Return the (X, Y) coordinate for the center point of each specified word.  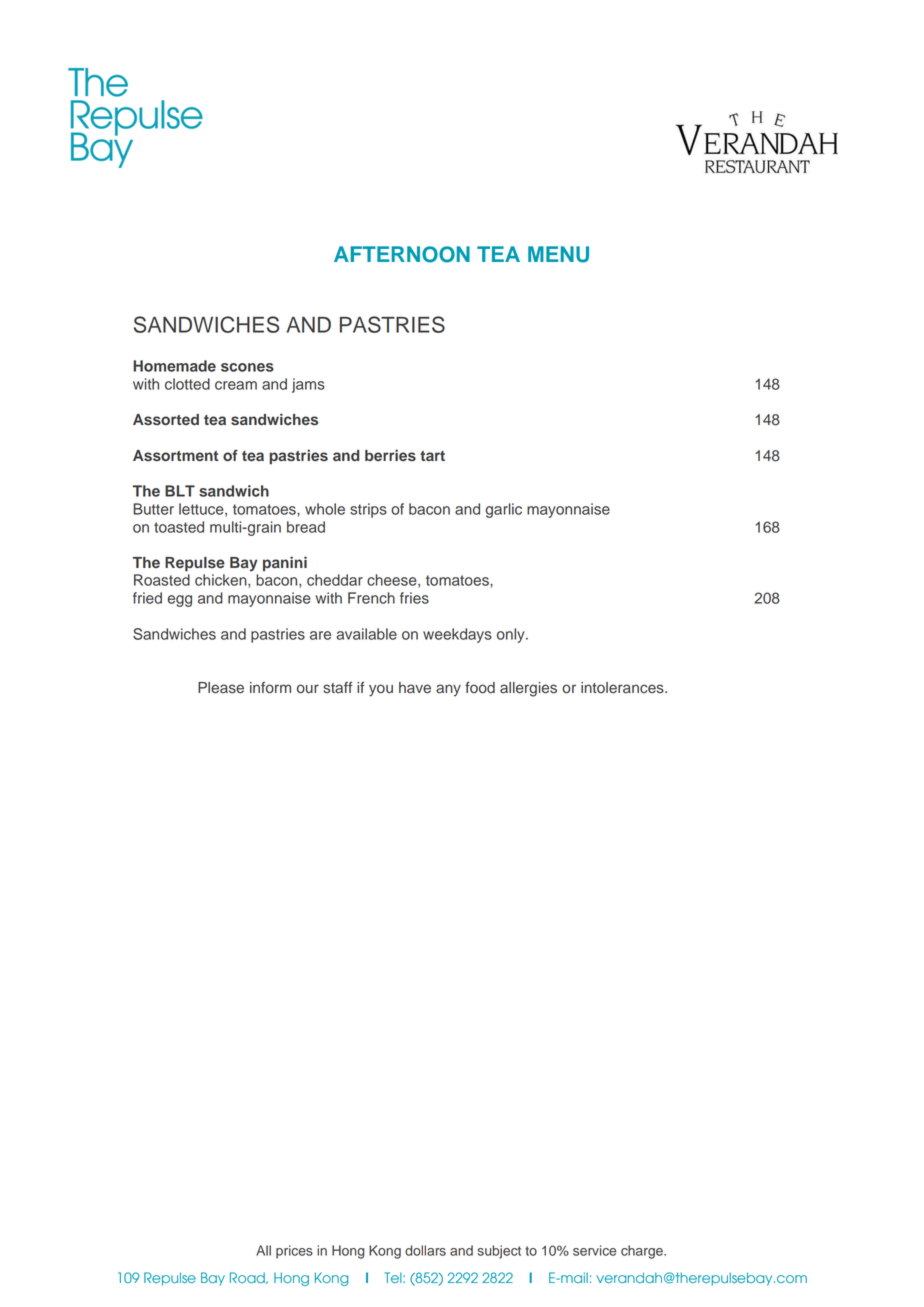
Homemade (174, 366)
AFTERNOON (402, 254)
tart (432, 456)
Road (248, 1278)
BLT (180, 491)
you (381, 690)
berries (390, 455)
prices (294, 1252)
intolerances (623, 688)
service (594, 1250)
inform (270, 687)
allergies (528, 689)
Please (221, 688)
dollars (425, 1250)
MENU (558, 254)
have (415, 688)
